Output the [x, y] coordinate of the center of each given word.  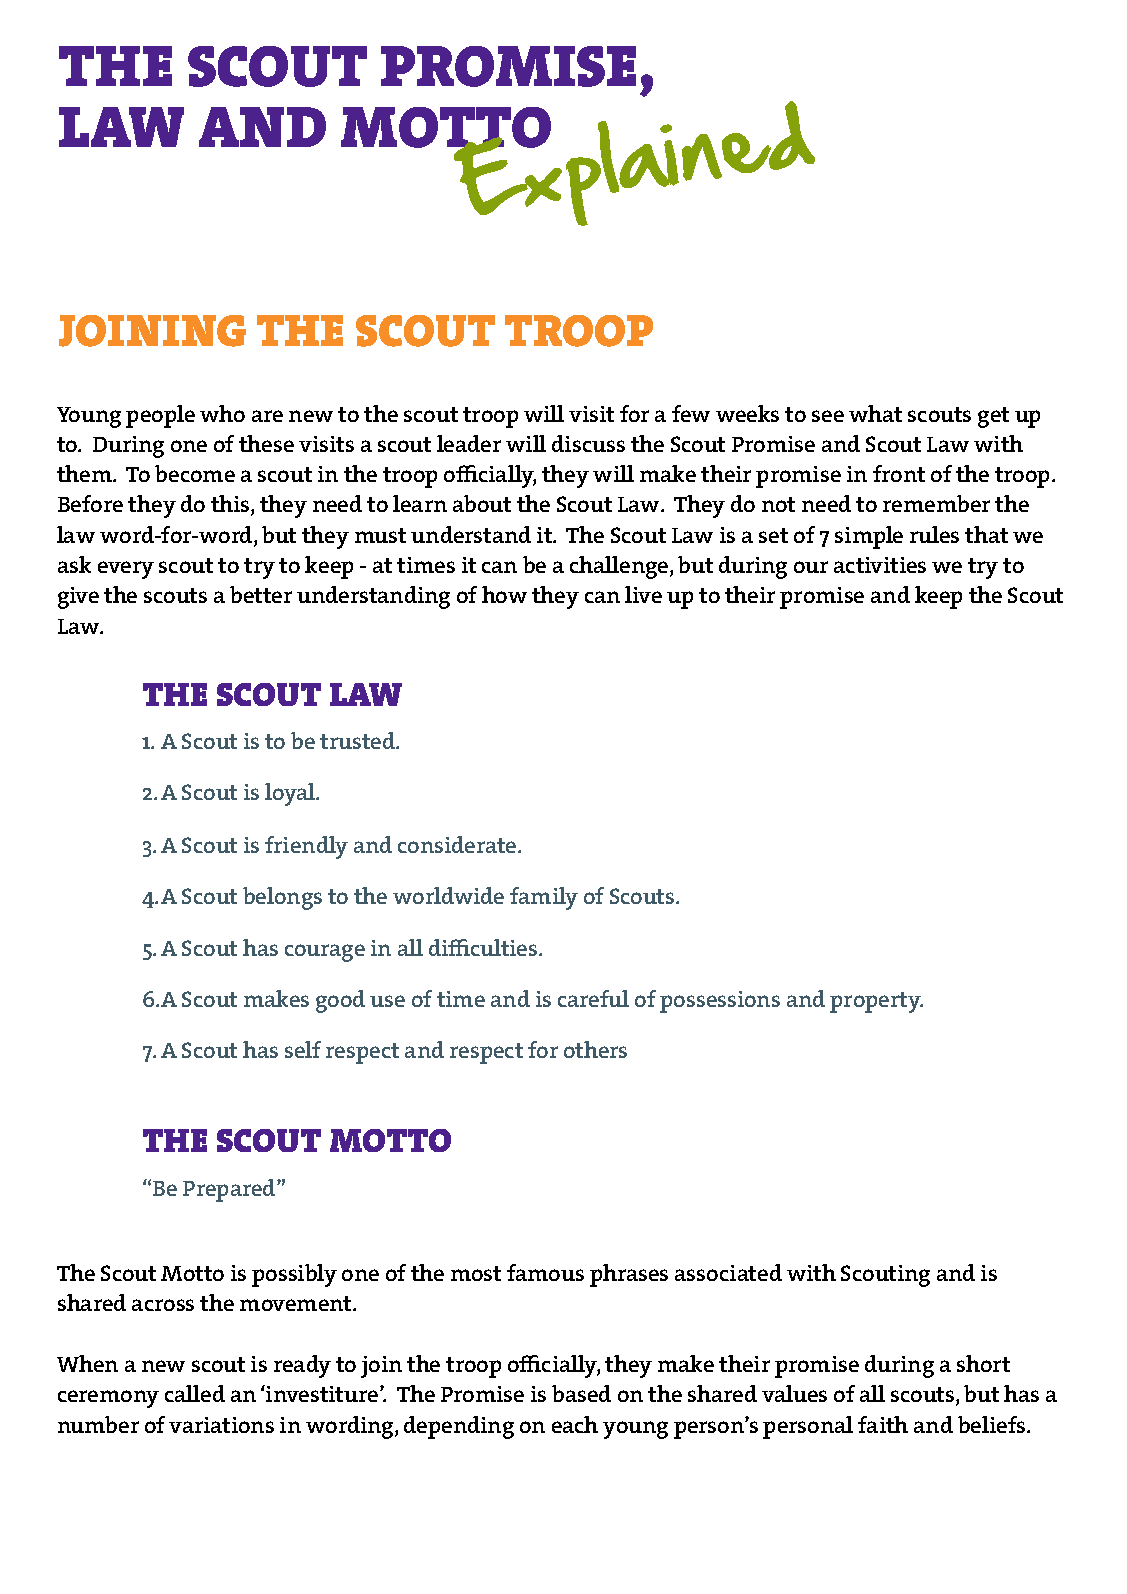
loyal [291, 794]
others [595, 1049]
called [195, 1393]
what [875, 413]
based [581, 1393]
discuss [588, 443]
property [876, 1002]
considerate [458, 844]
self [303, 1049]
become [195, 473]
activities [880, 565]
